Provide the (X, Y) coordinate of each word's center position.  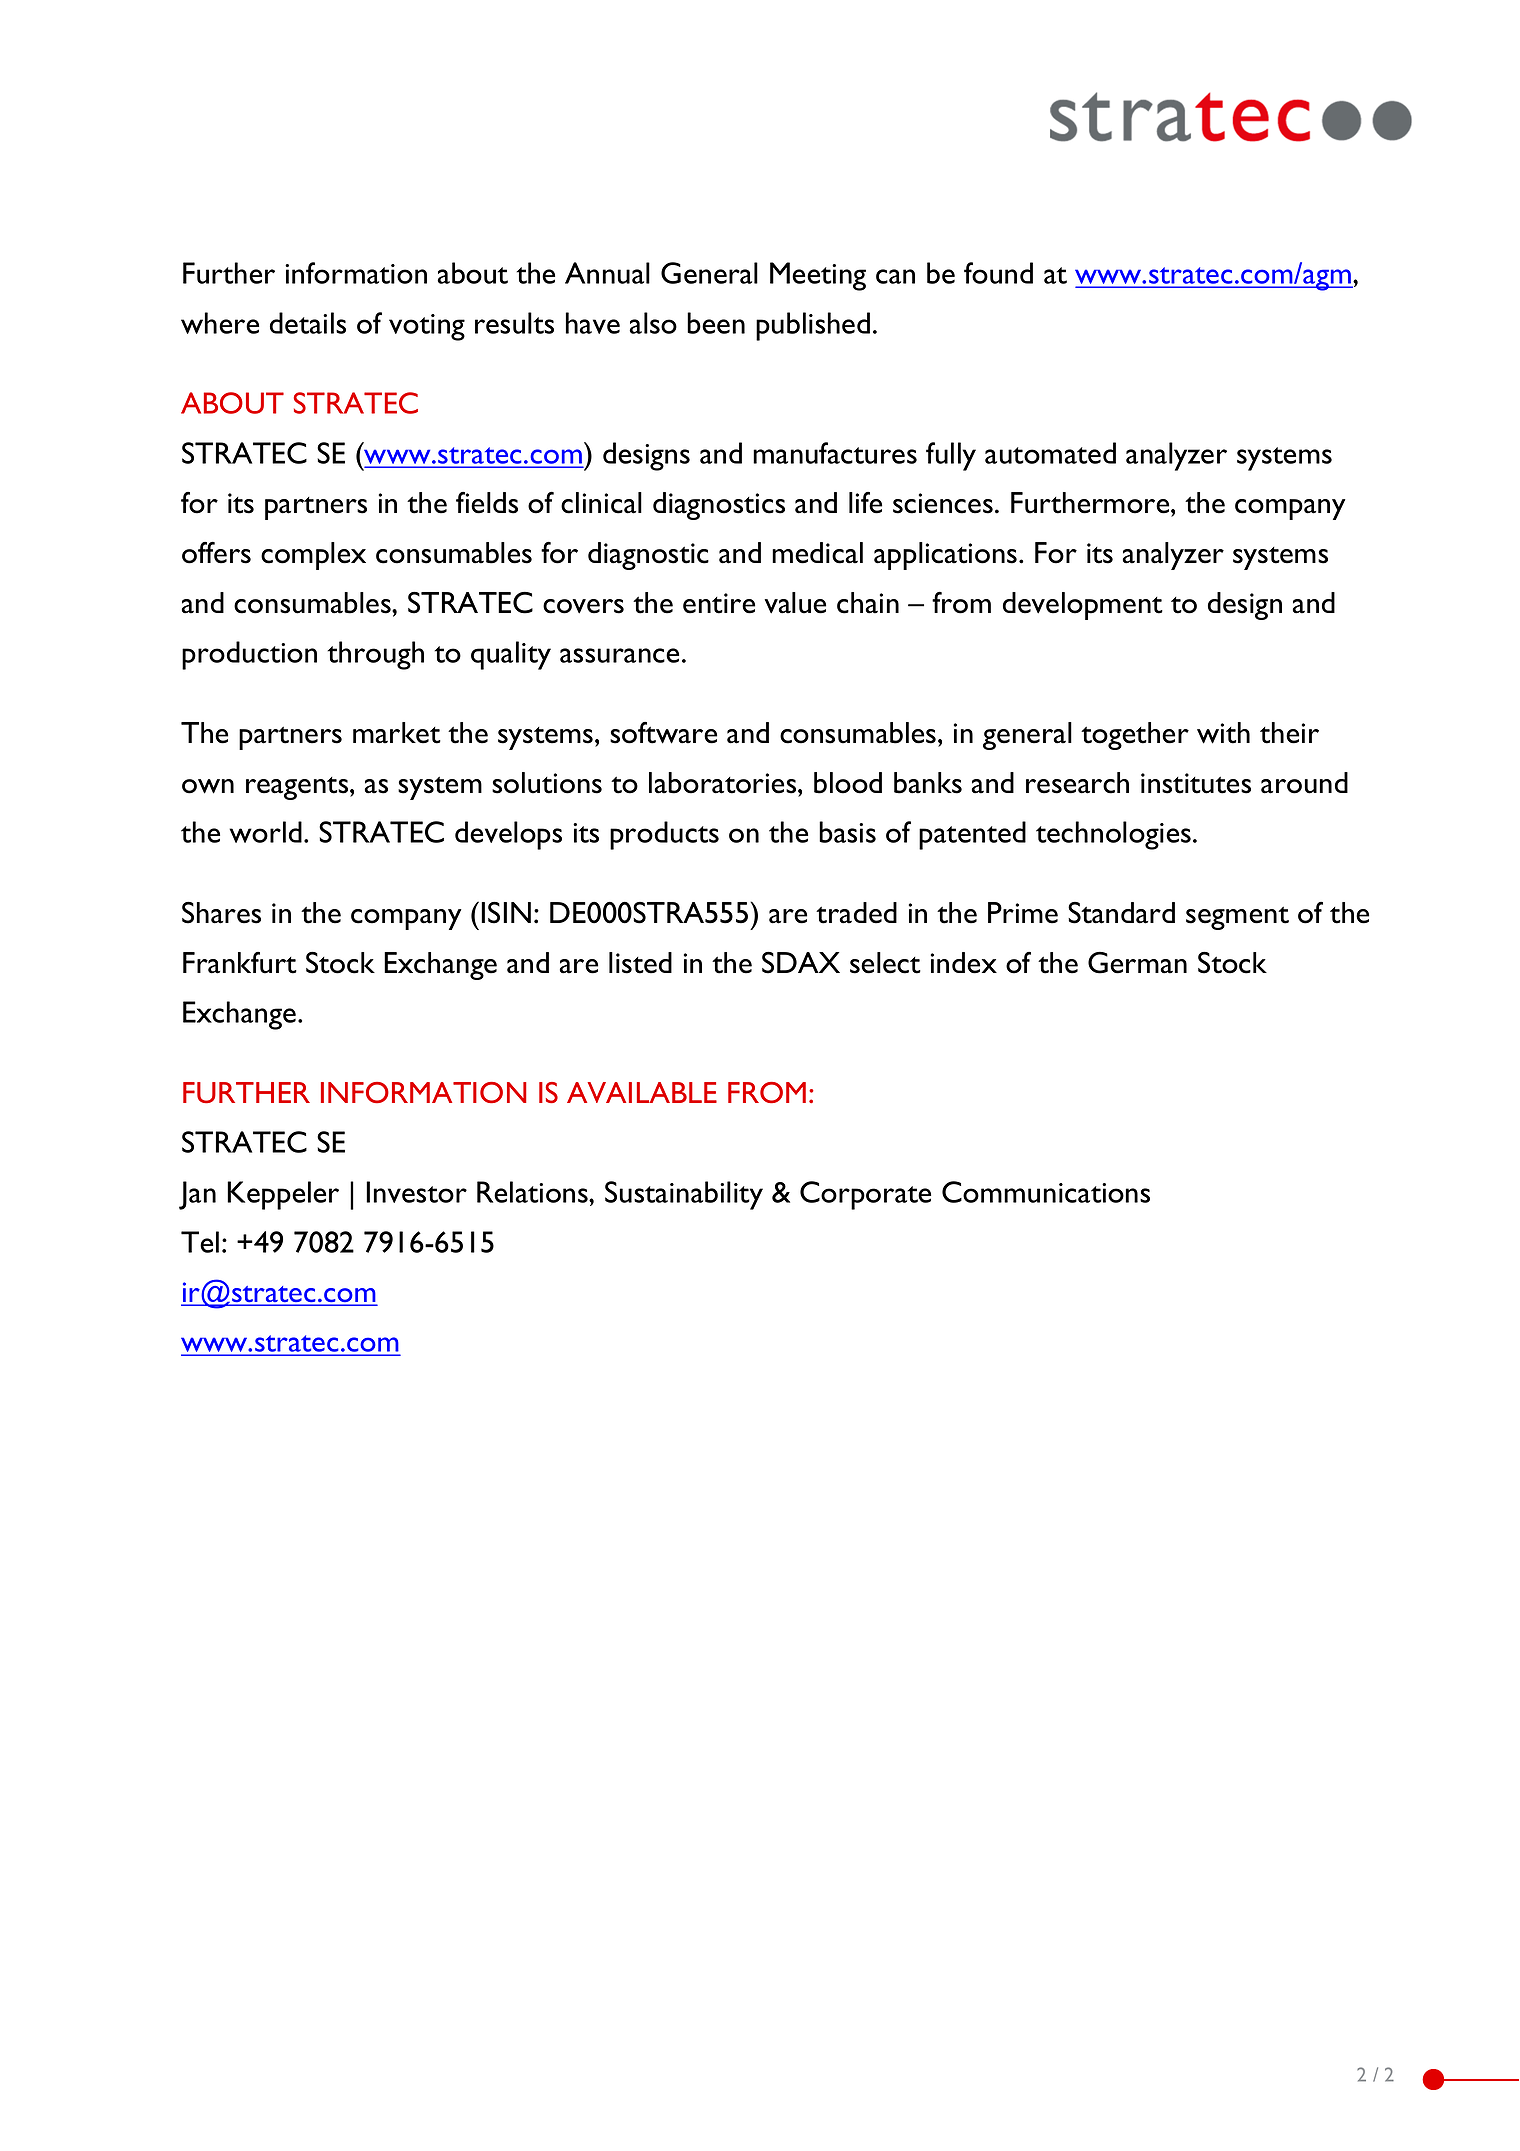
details (308, 323)
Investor (416, 1192)
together (1135, 736)
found (998, 273)
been (716, 323)
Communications (1046, 1192)
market (397, 733)
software (663, 733)
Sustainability (684, 1195)
